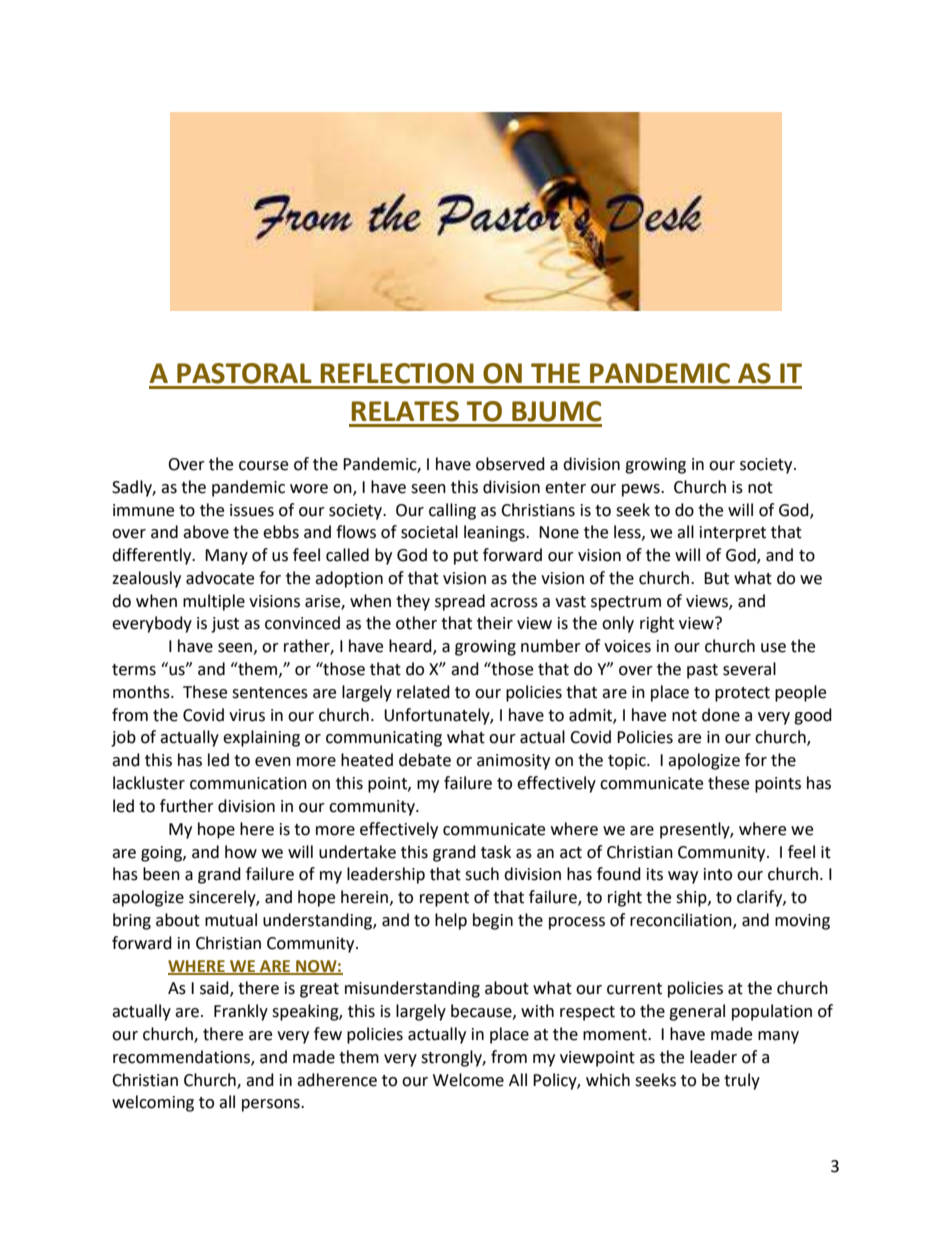 Image resolution: width=952 pixels, height=1233 pixels. Describe the element at coordinates (642, 490) in the screenshot. I see `pews` at that location.
